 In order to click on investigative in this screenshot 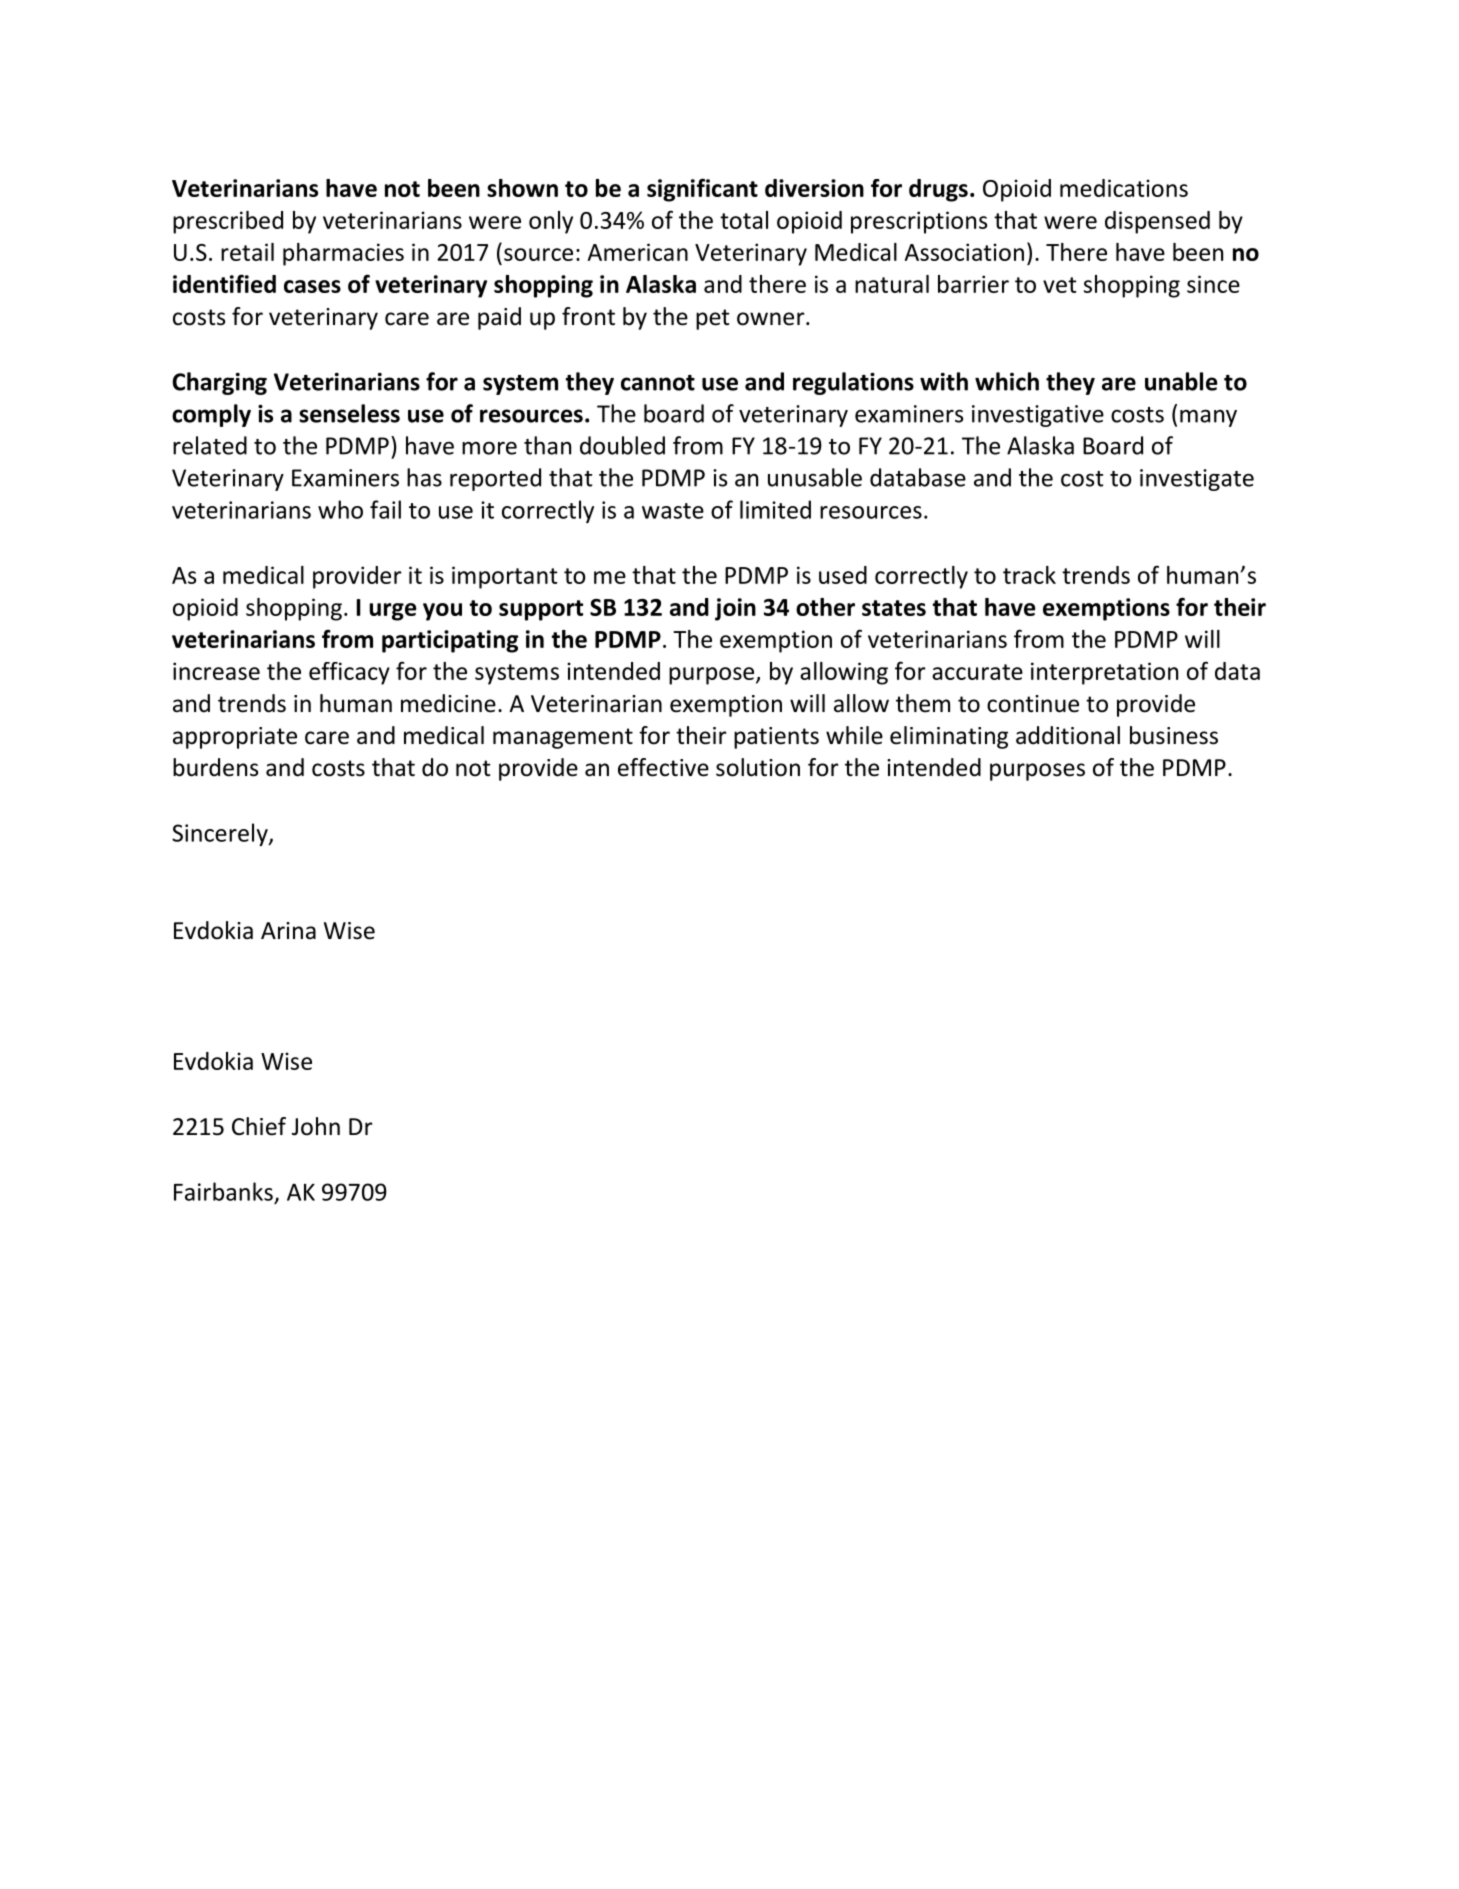, I will do `click(1038, 416)`.
